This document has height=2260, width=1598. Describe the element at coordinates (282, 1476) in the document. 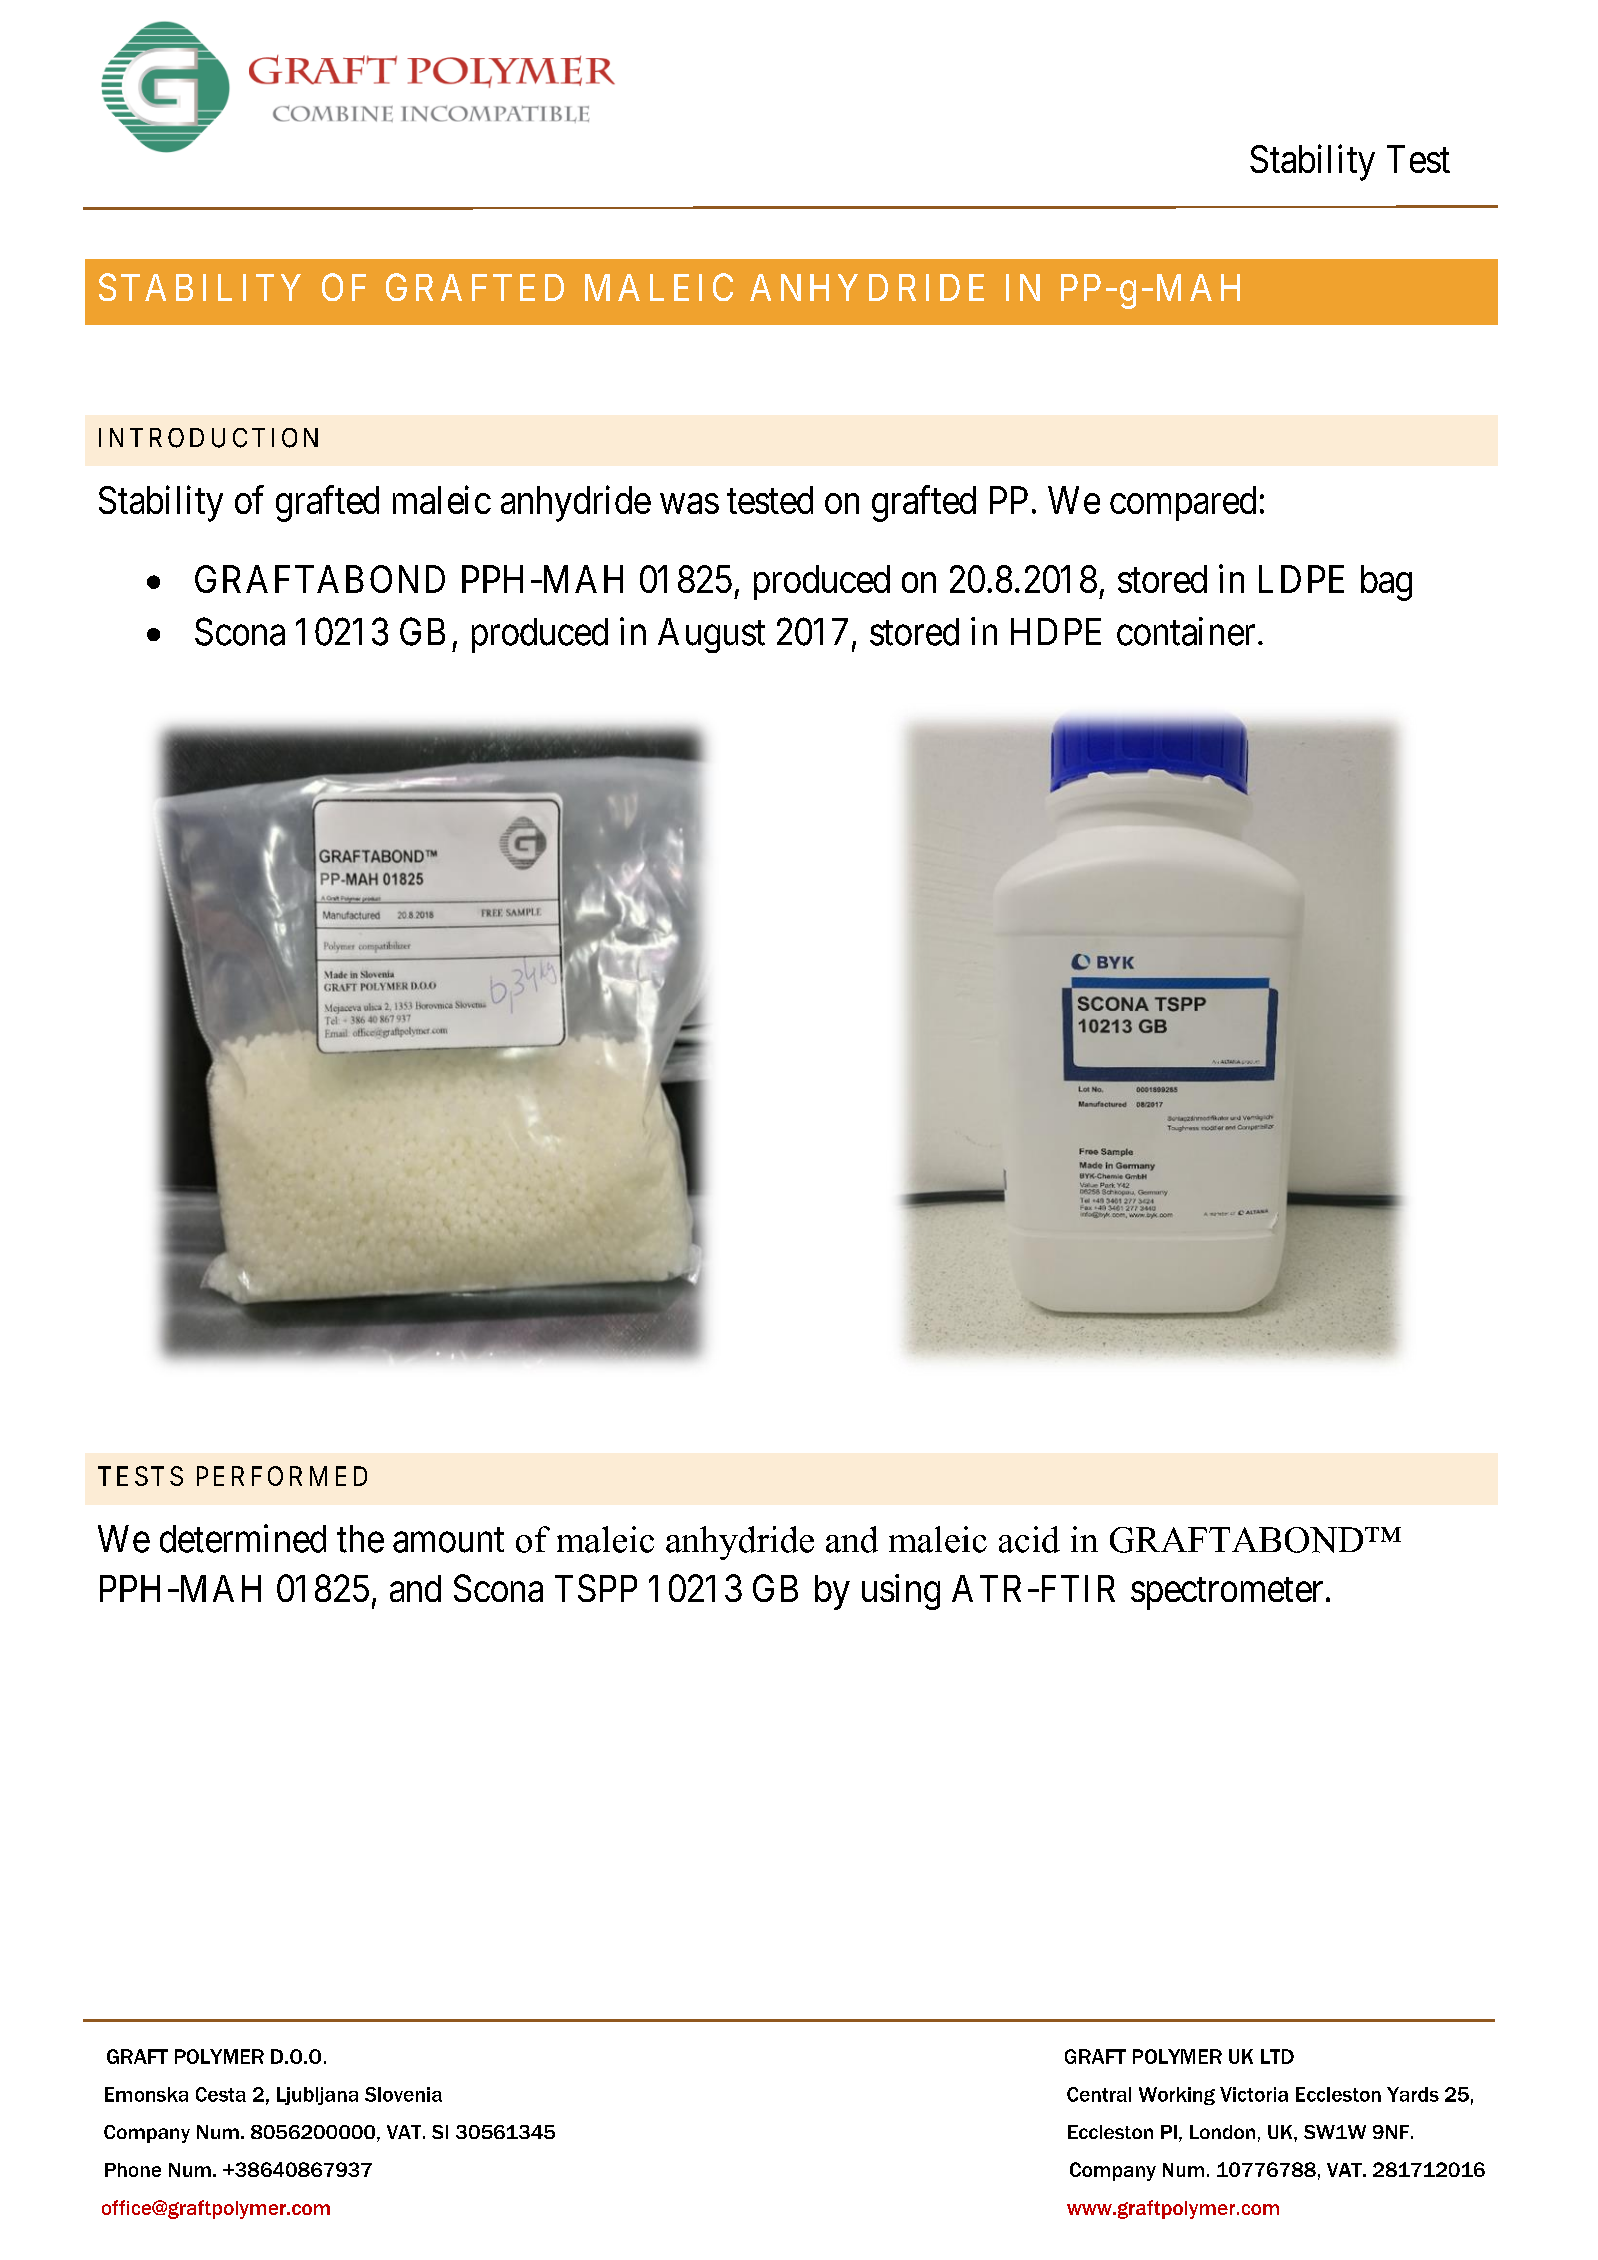

I see `PERFORMED` at that location.
